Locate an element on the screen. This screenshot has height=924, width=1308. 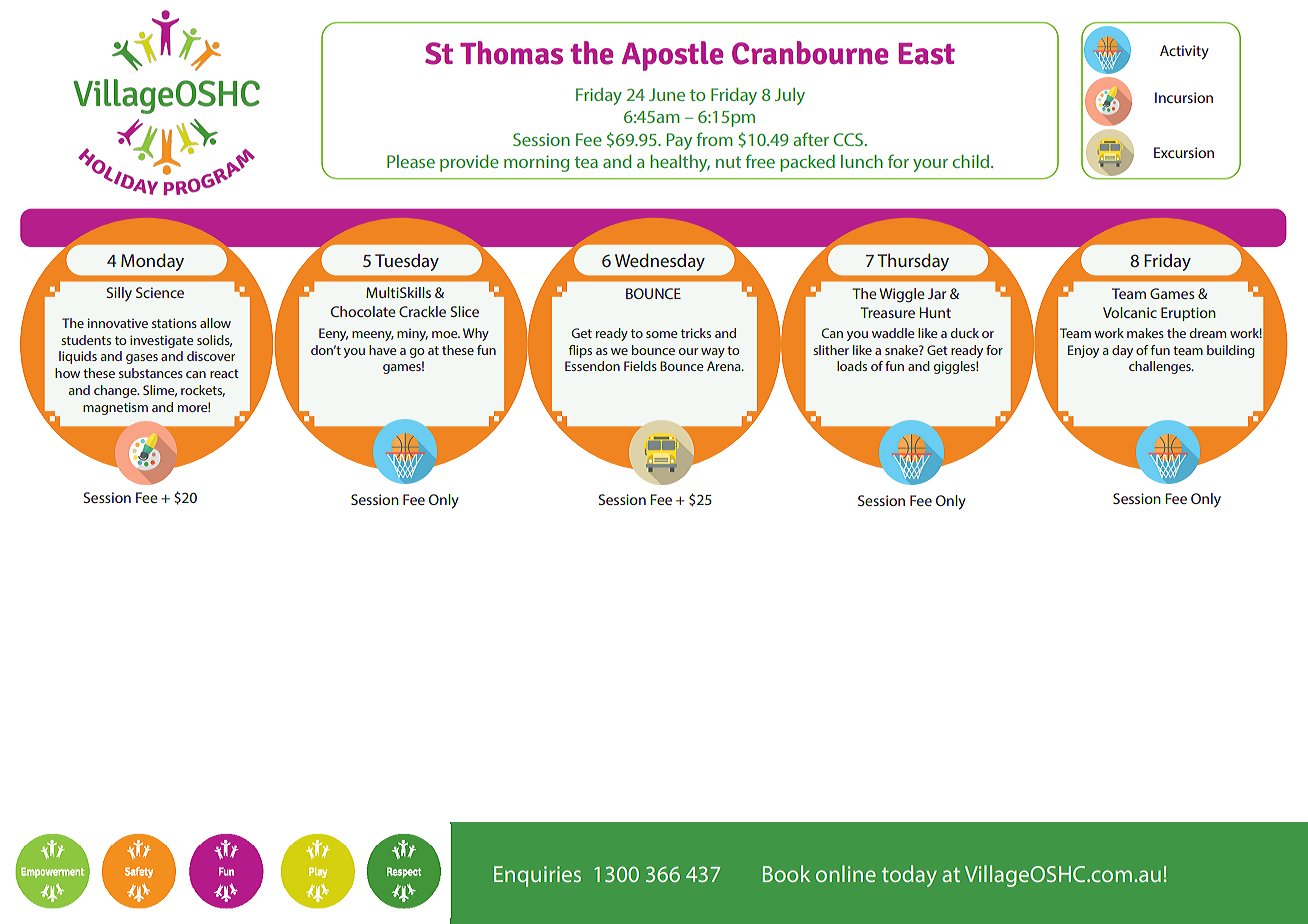
Enquiries is located at coordinates (537, 876).
